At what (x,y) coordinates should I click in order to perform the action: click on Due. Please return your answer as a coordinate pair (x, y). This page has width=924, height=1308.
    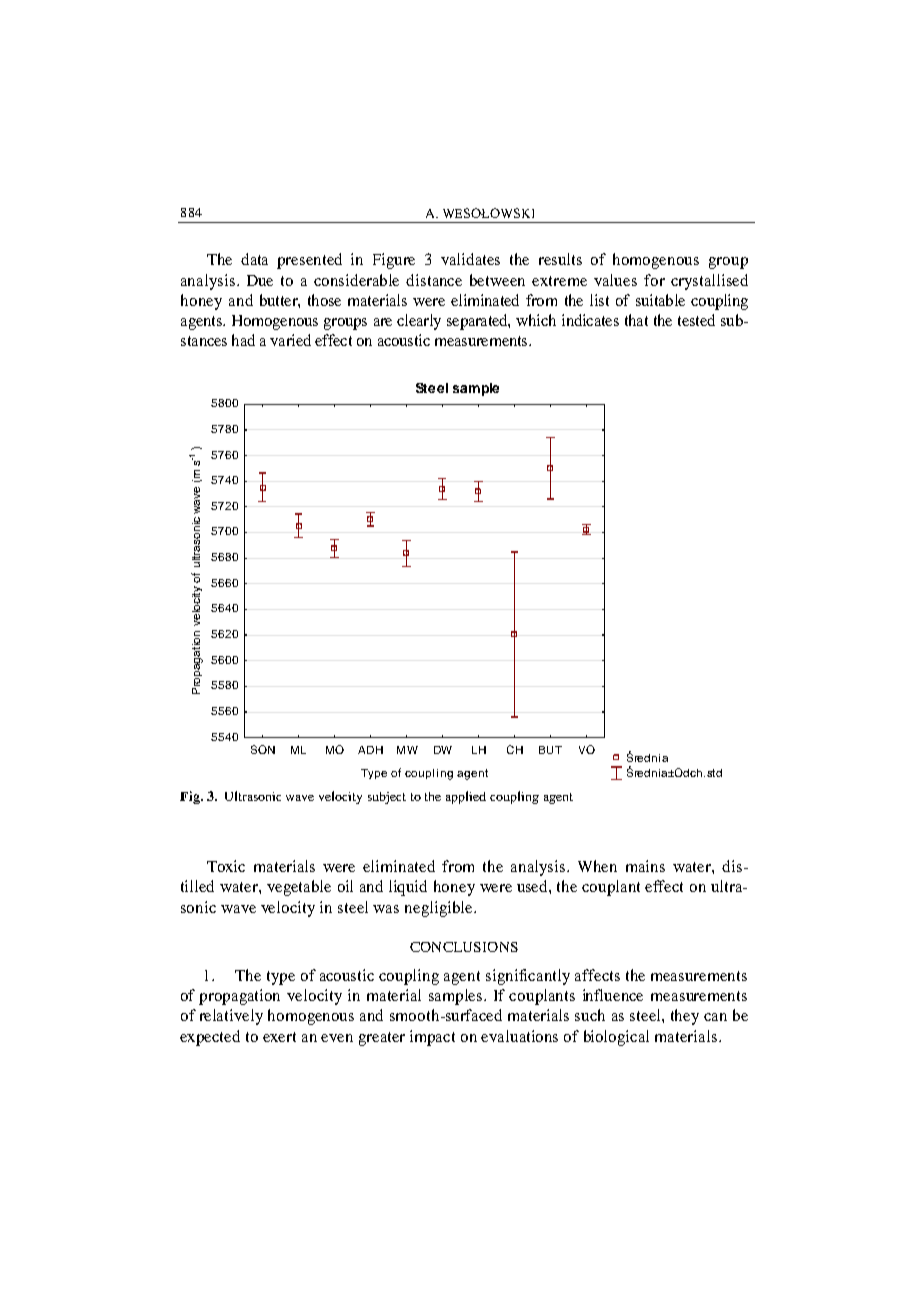
    Looking at the image, I should click on (260, 280).
